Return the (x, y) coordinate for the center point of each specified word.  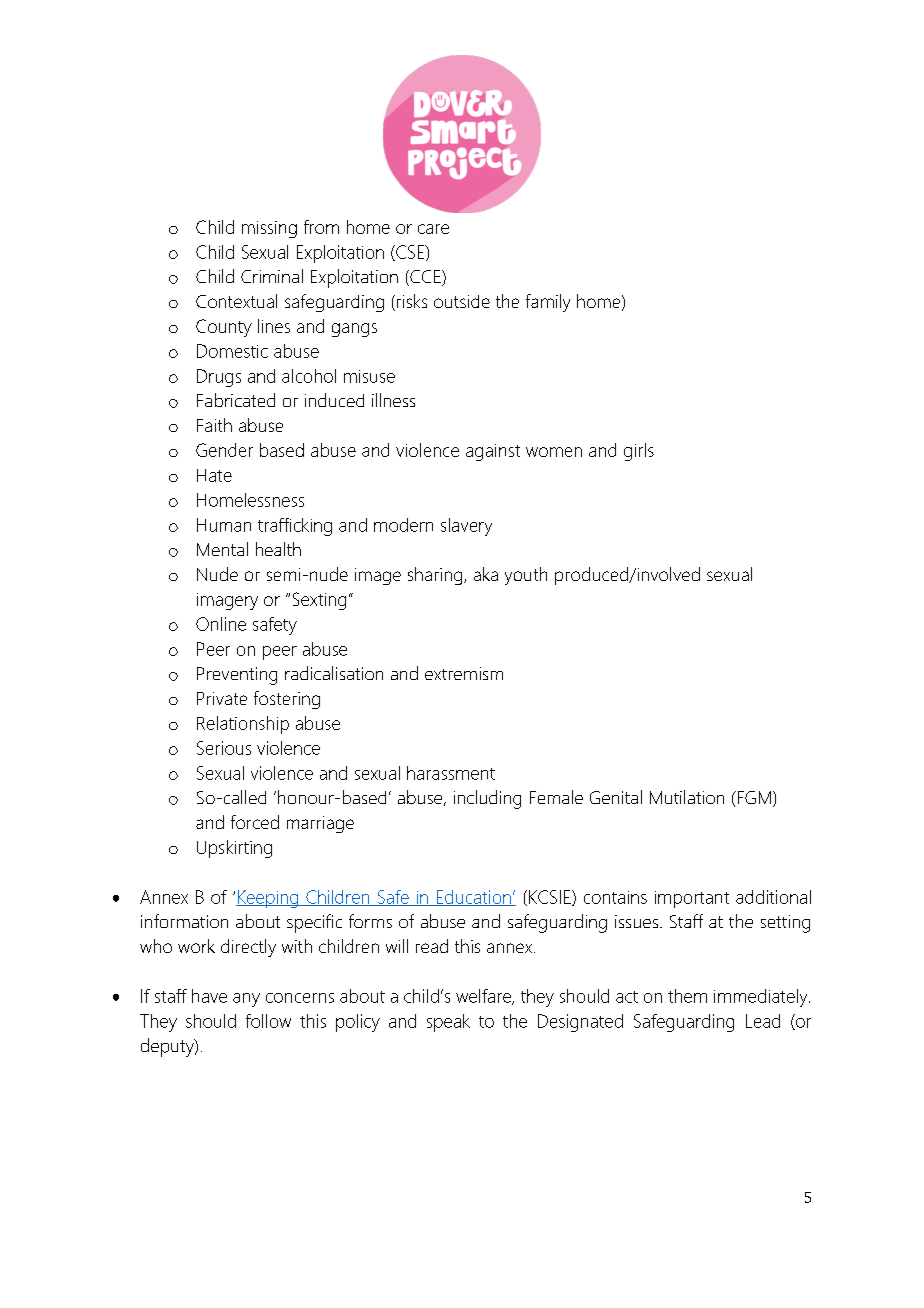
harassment (451, 773)
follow (268, 1021)
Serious (224, 748)
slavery (466, 527)
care (433, 229)
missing (269, 229)
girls (639, 452)
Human (224, 525)
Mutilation (687, 797)
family (548, 303)
